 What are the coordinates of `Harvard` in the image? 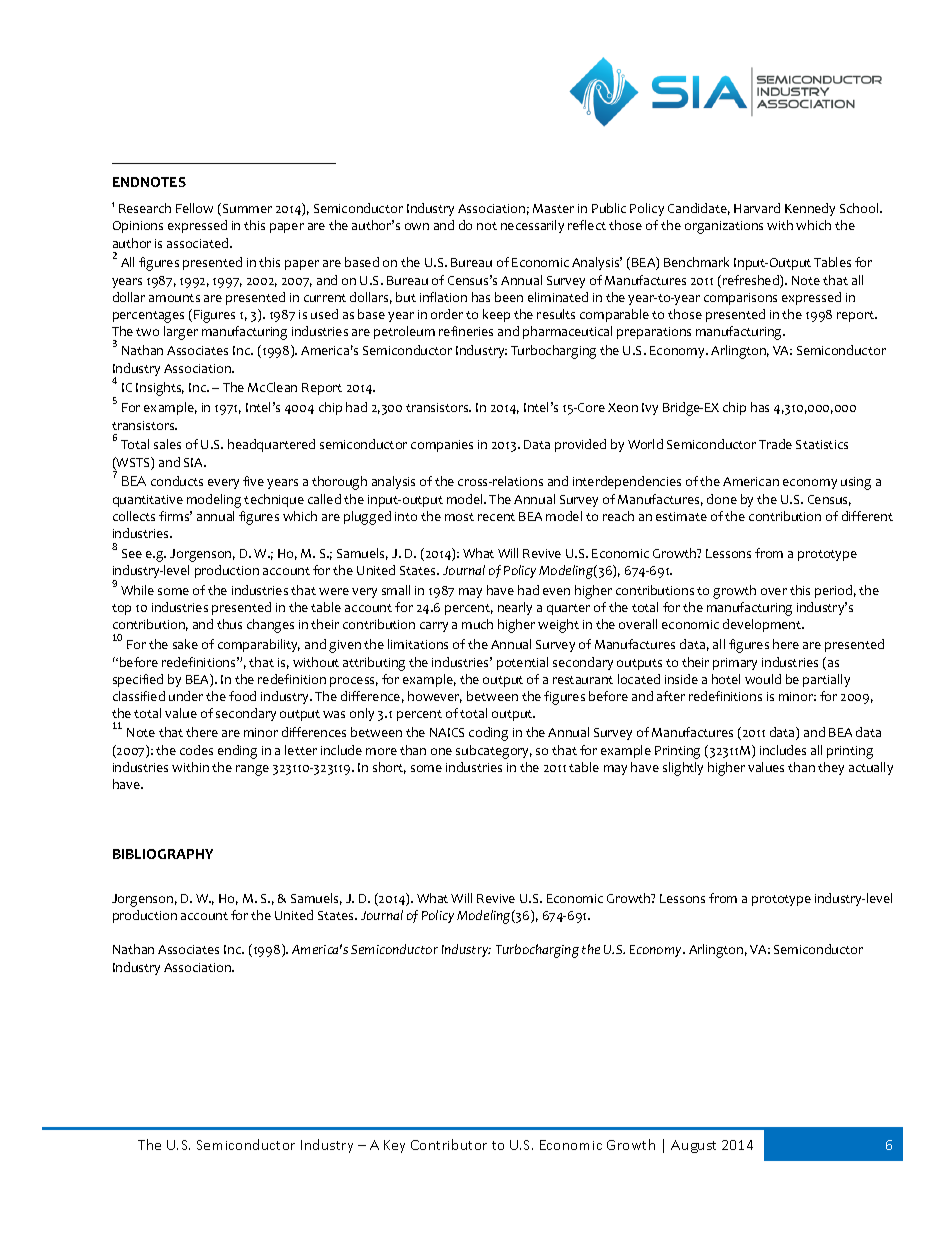 It's located at (757, 208).
